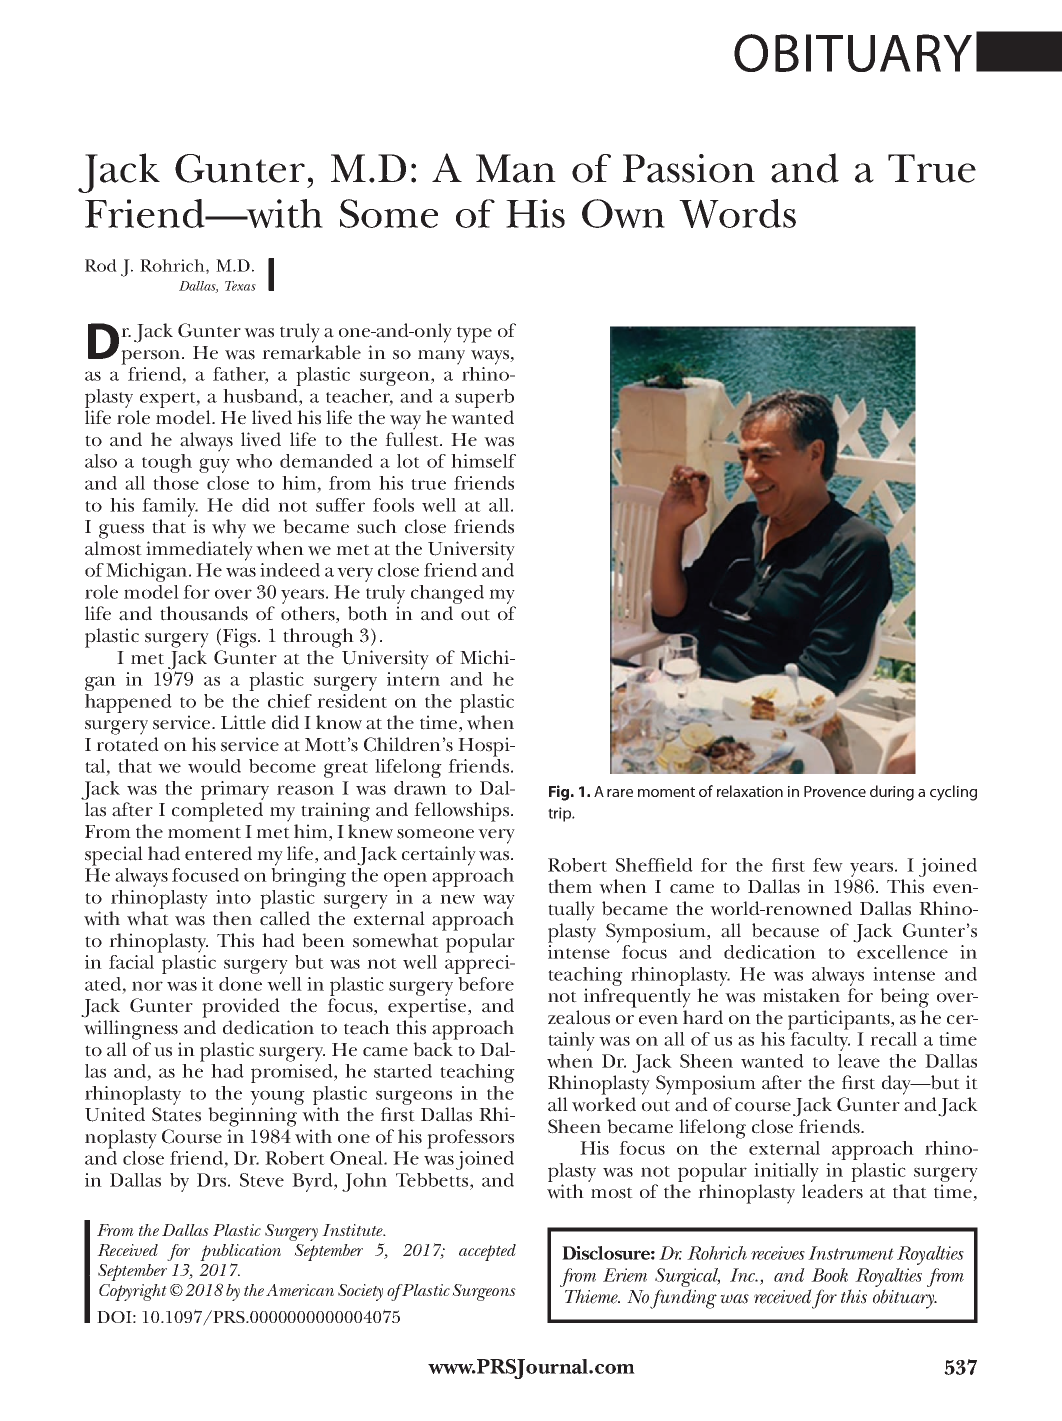 The image size is (1062, 1421). What do you see at coordinates (835, 791) in the screenshot?
I see `Provence` at bounding box center [835, 791].
